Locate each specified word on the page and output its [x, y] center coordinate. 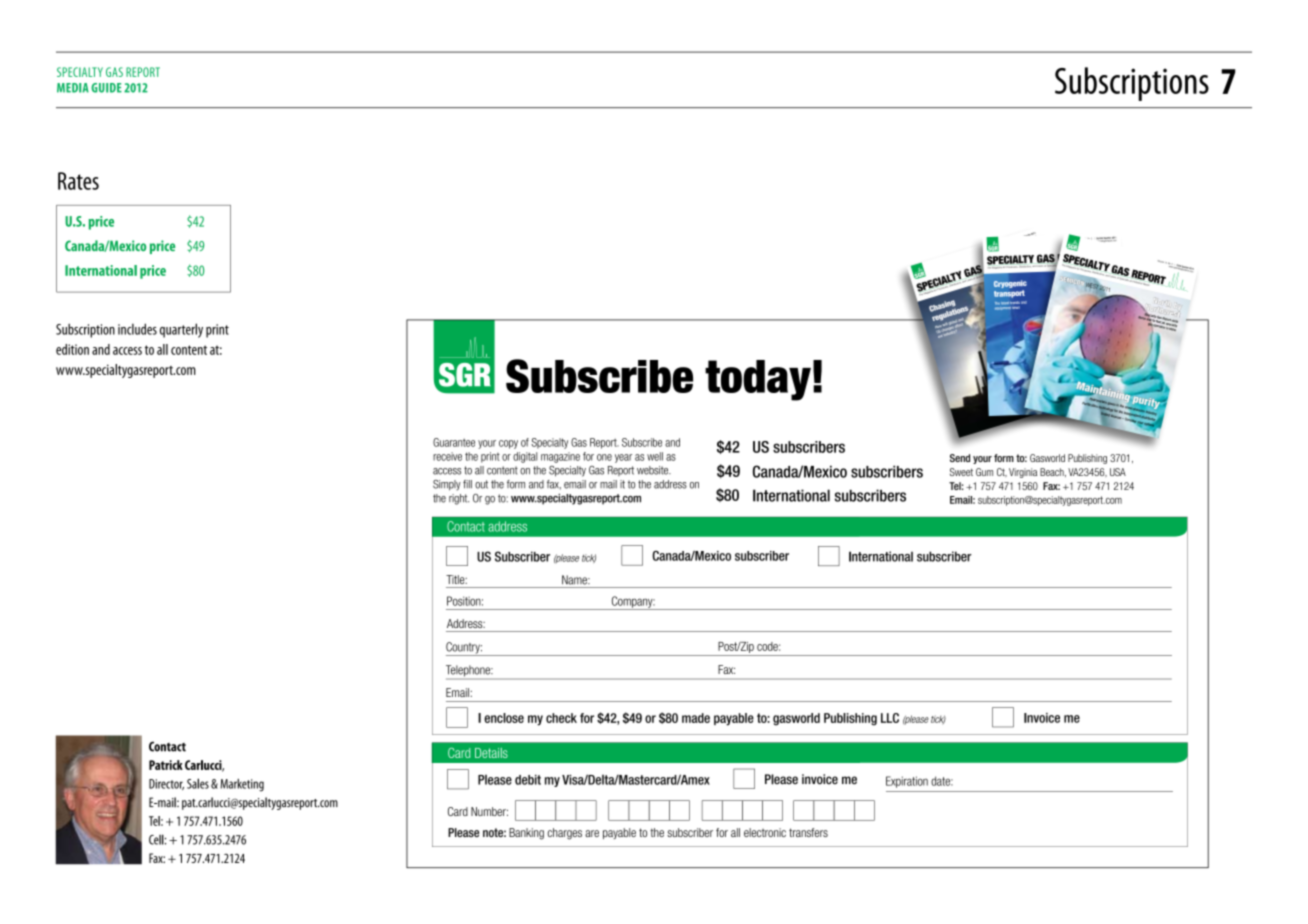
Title [456, 579]
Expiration [907, 782]
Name [575, 580]
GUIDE [106, 88]
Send [960, 458]
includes [137, 329]
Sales [198, 783]
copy [508, 444]
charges [564, 834]
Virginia [1023, 473]
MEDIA [73, 88]
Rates [78, 181]
